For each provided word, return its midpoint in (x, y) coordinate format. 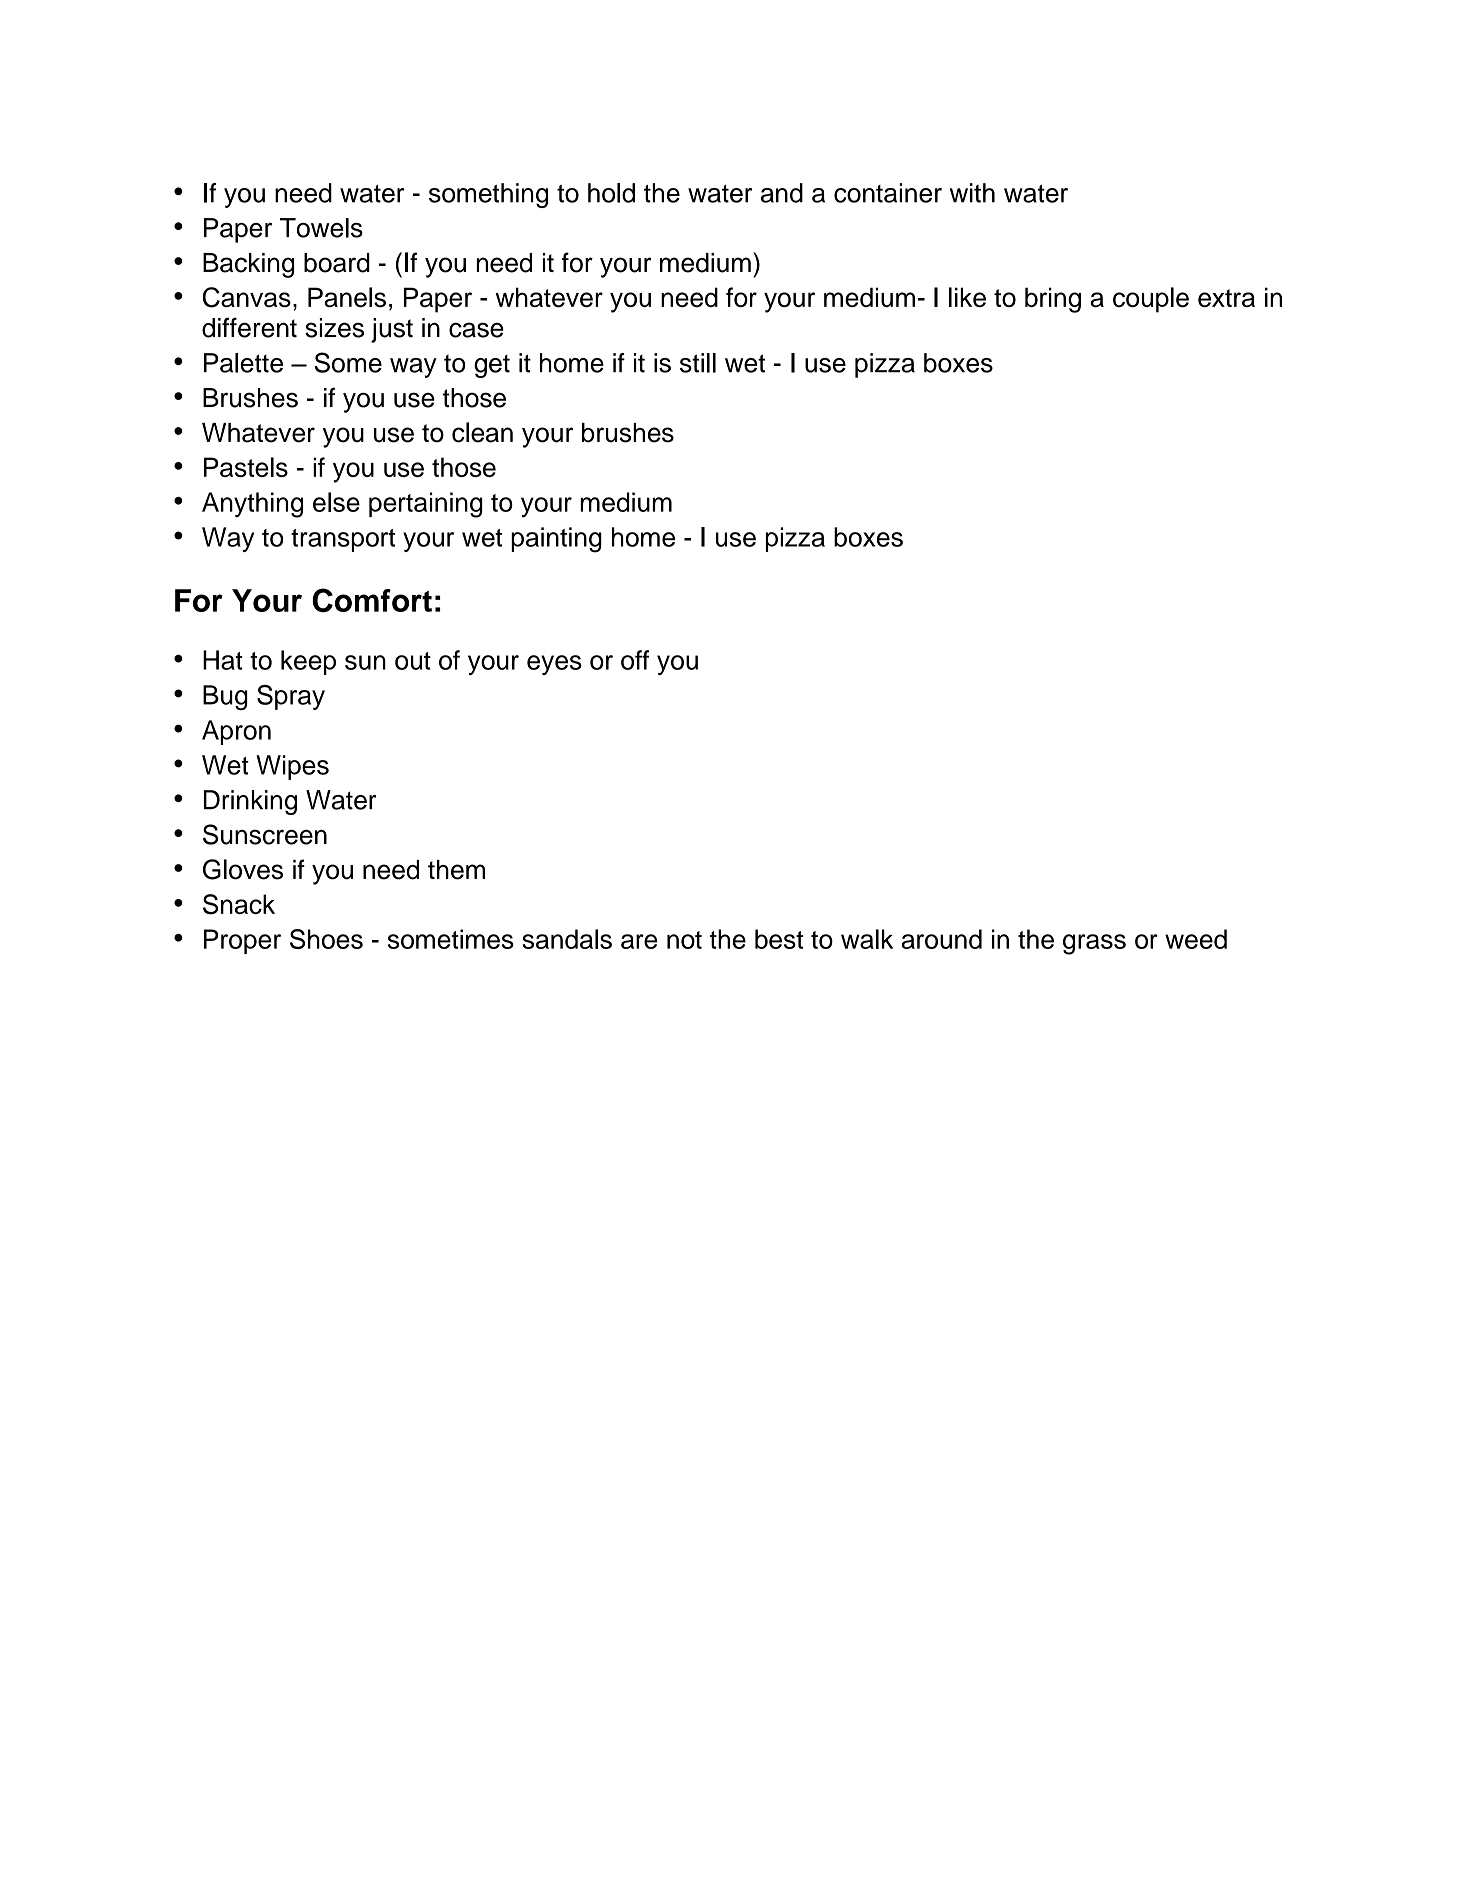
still (698, 363)
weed (1196, 939)
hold (611, 193)
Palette (243, 363)
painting (556, 540)
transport (343, 540)
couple (1151, 300)
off (635, 660)
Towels (321, 228)
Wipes (292, 767)
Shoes (326, 939)
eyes (554, 665)
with (972, 193)
